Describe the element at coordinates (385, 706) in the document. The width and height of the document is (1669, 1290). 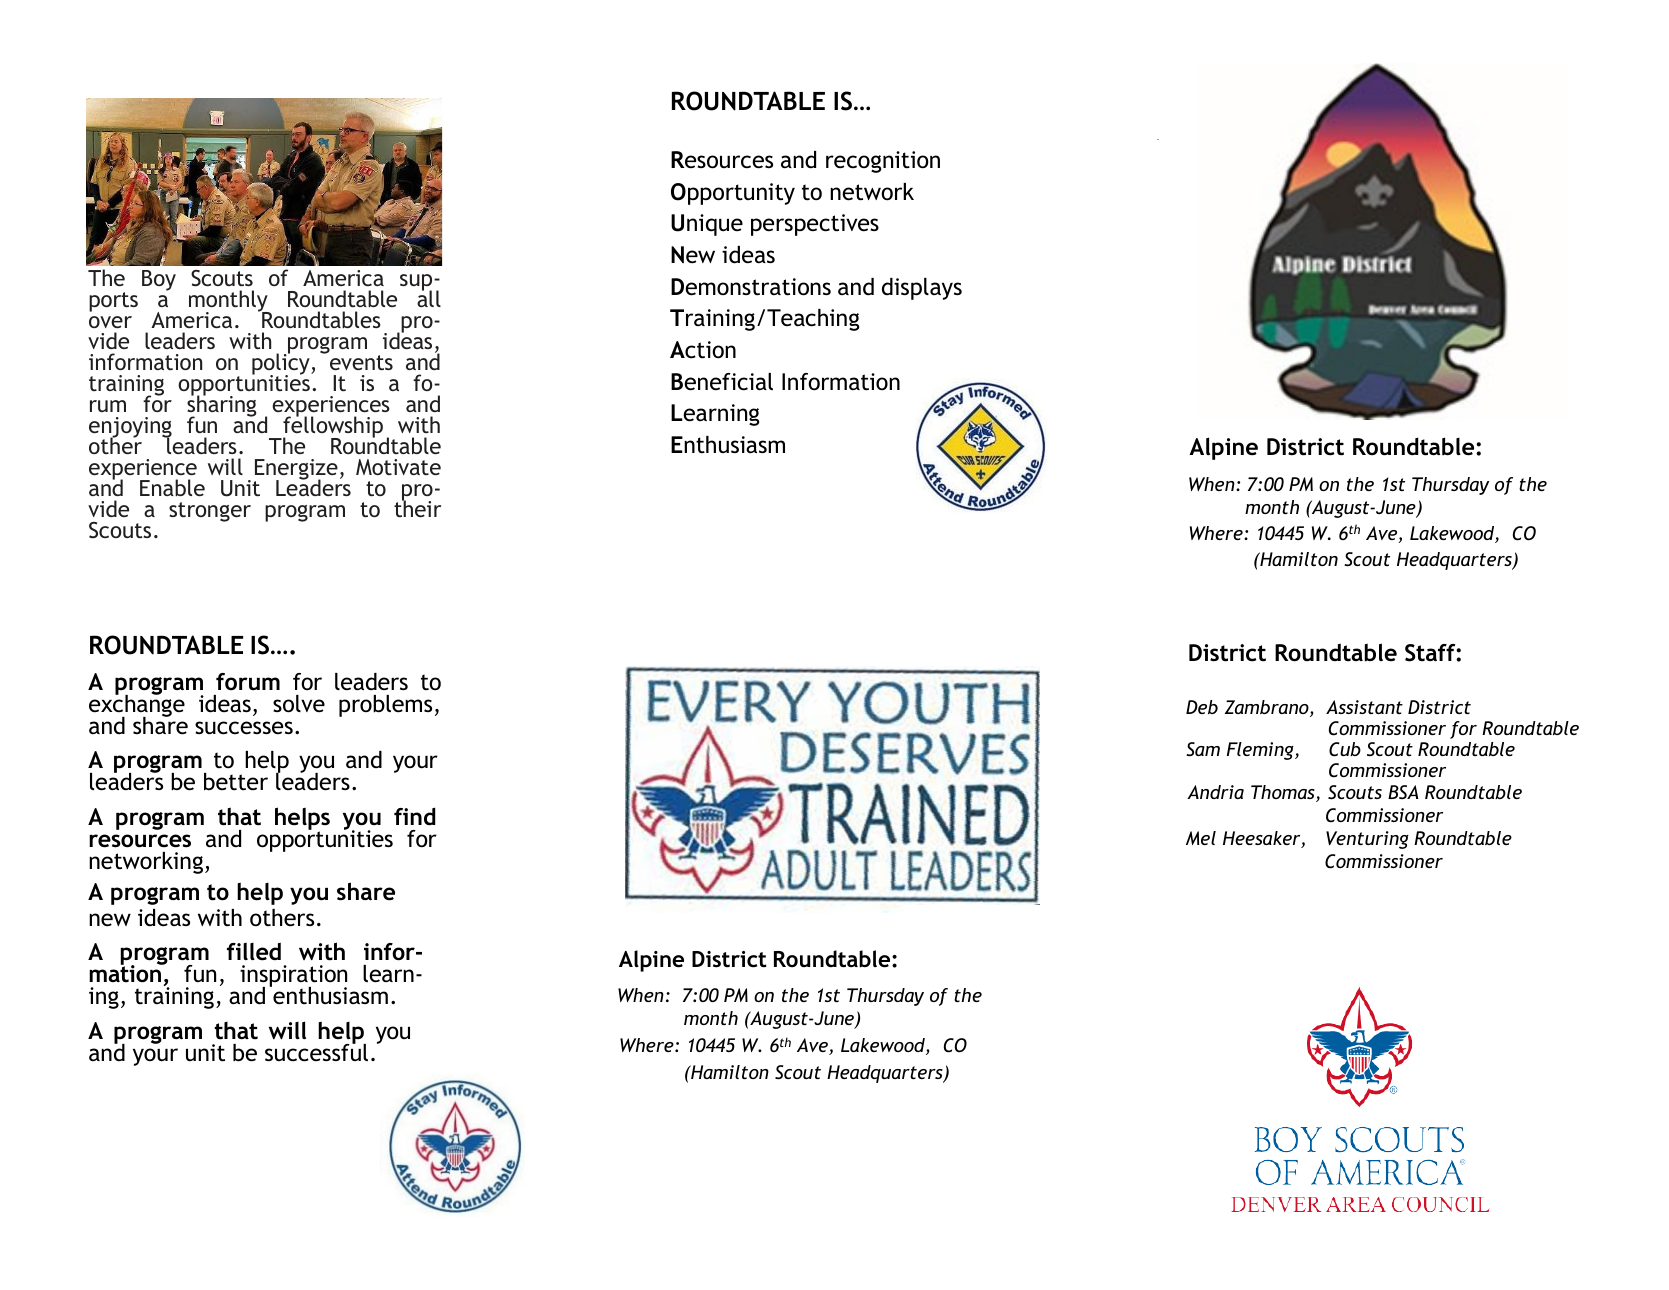
I see `problems` at that location.
